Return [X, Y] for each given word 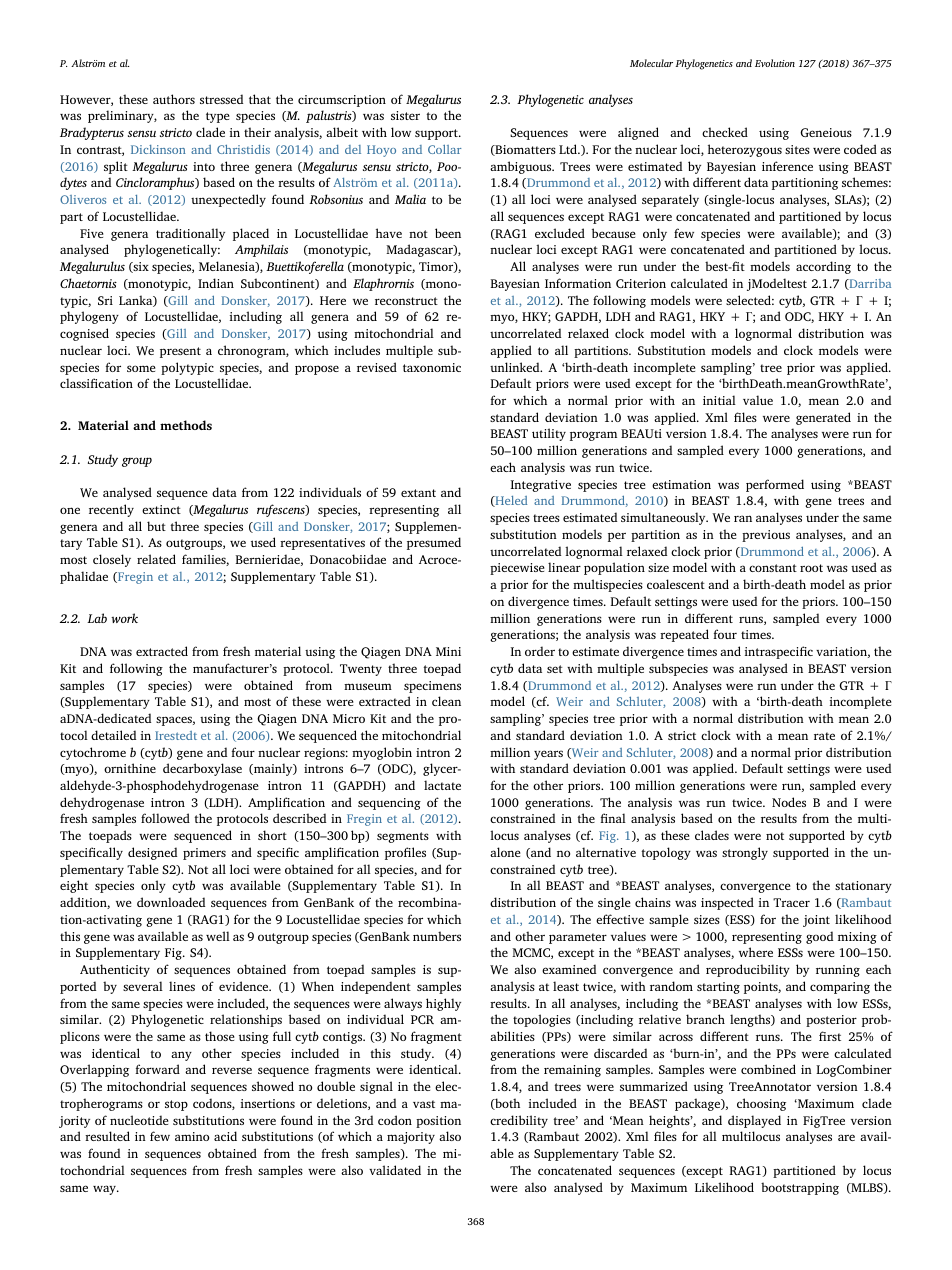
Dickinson [158, 149]
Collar [444, 149]
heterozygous [745, 150]
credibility [519, 1121]
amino [192, 1136]
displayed [754, 1121]
